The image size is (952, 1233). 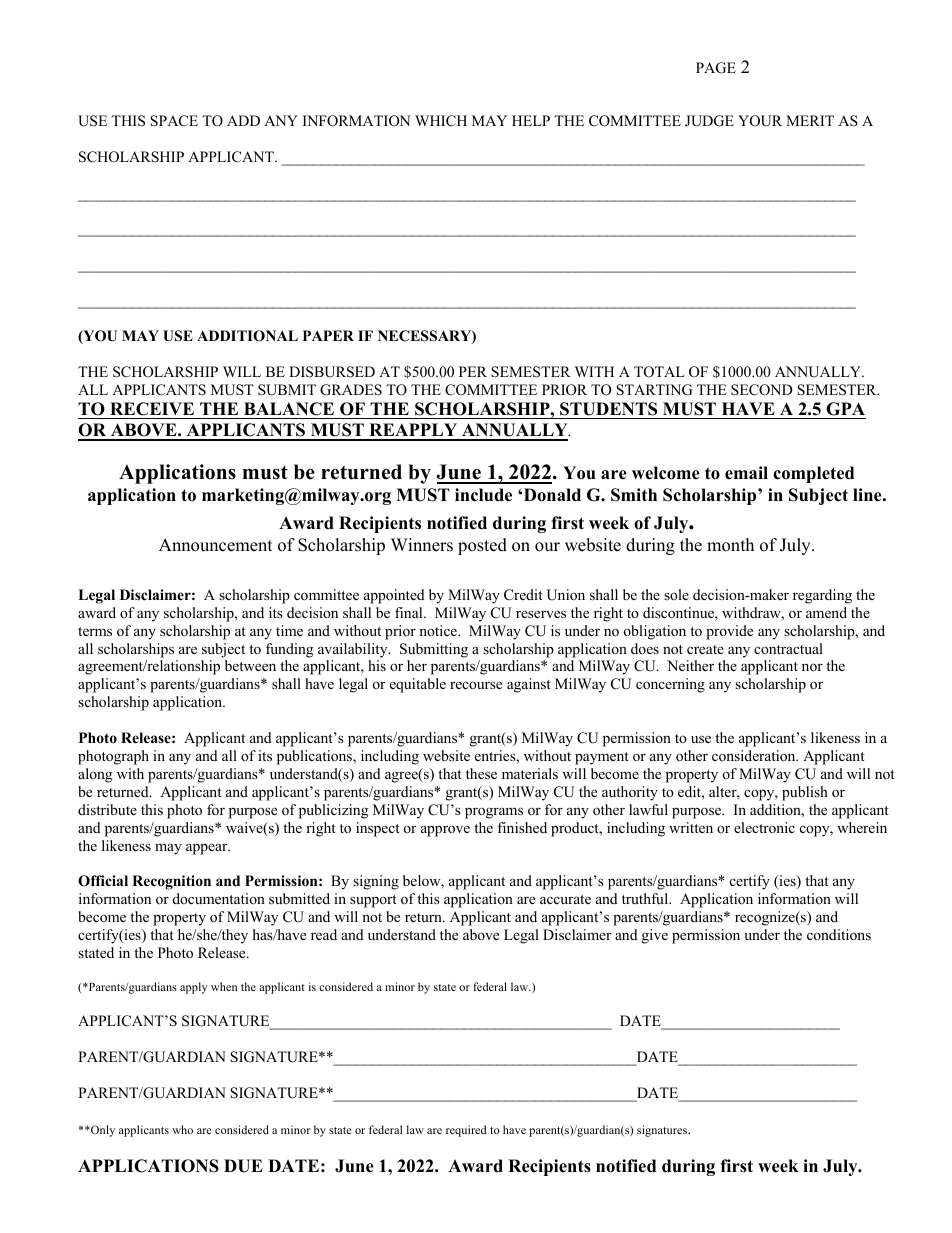 What do you see at coordinates (182, 1129) in the page?
I see `who` at bounding box center [182, 1129].
